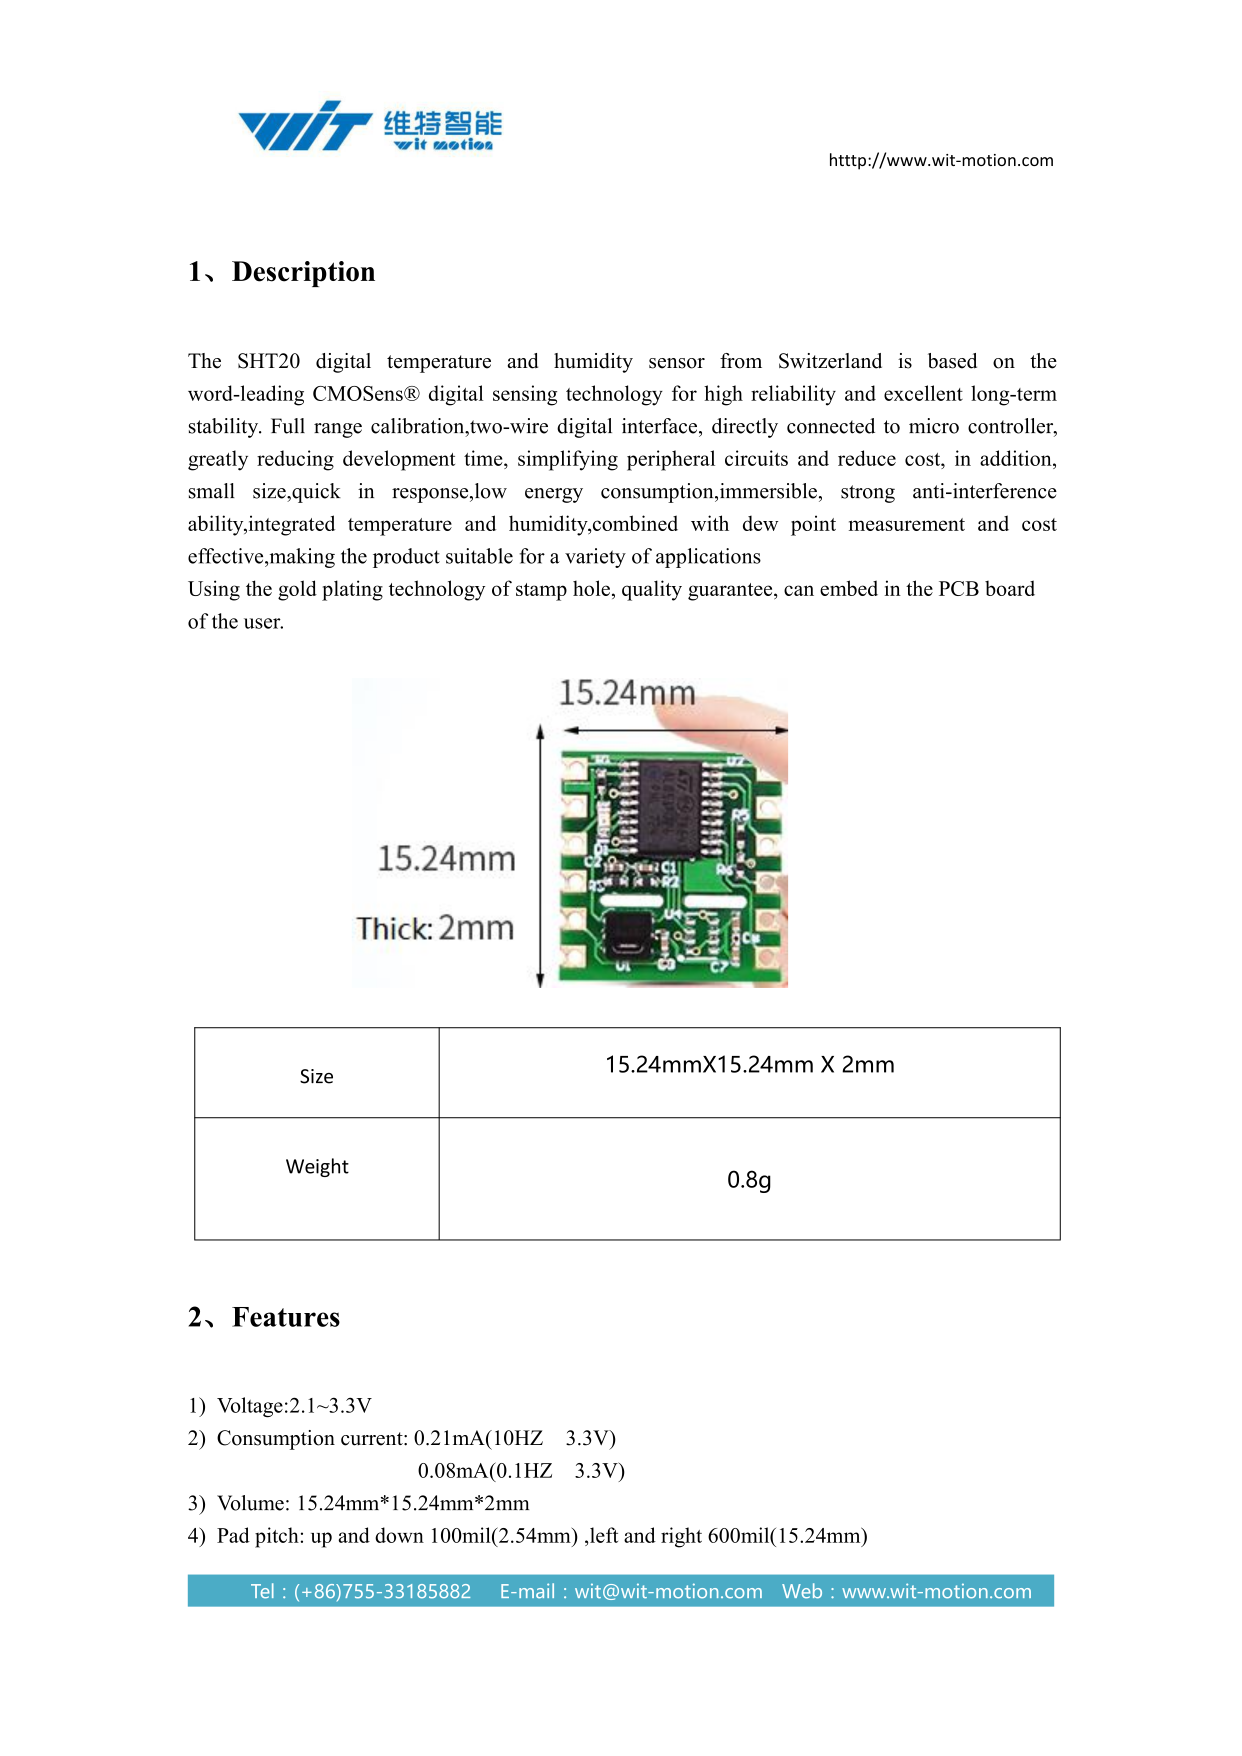  What do you see at coordinates (288, 426) in the screenshot?
I see `Full` at bounding box center [288, 426].
